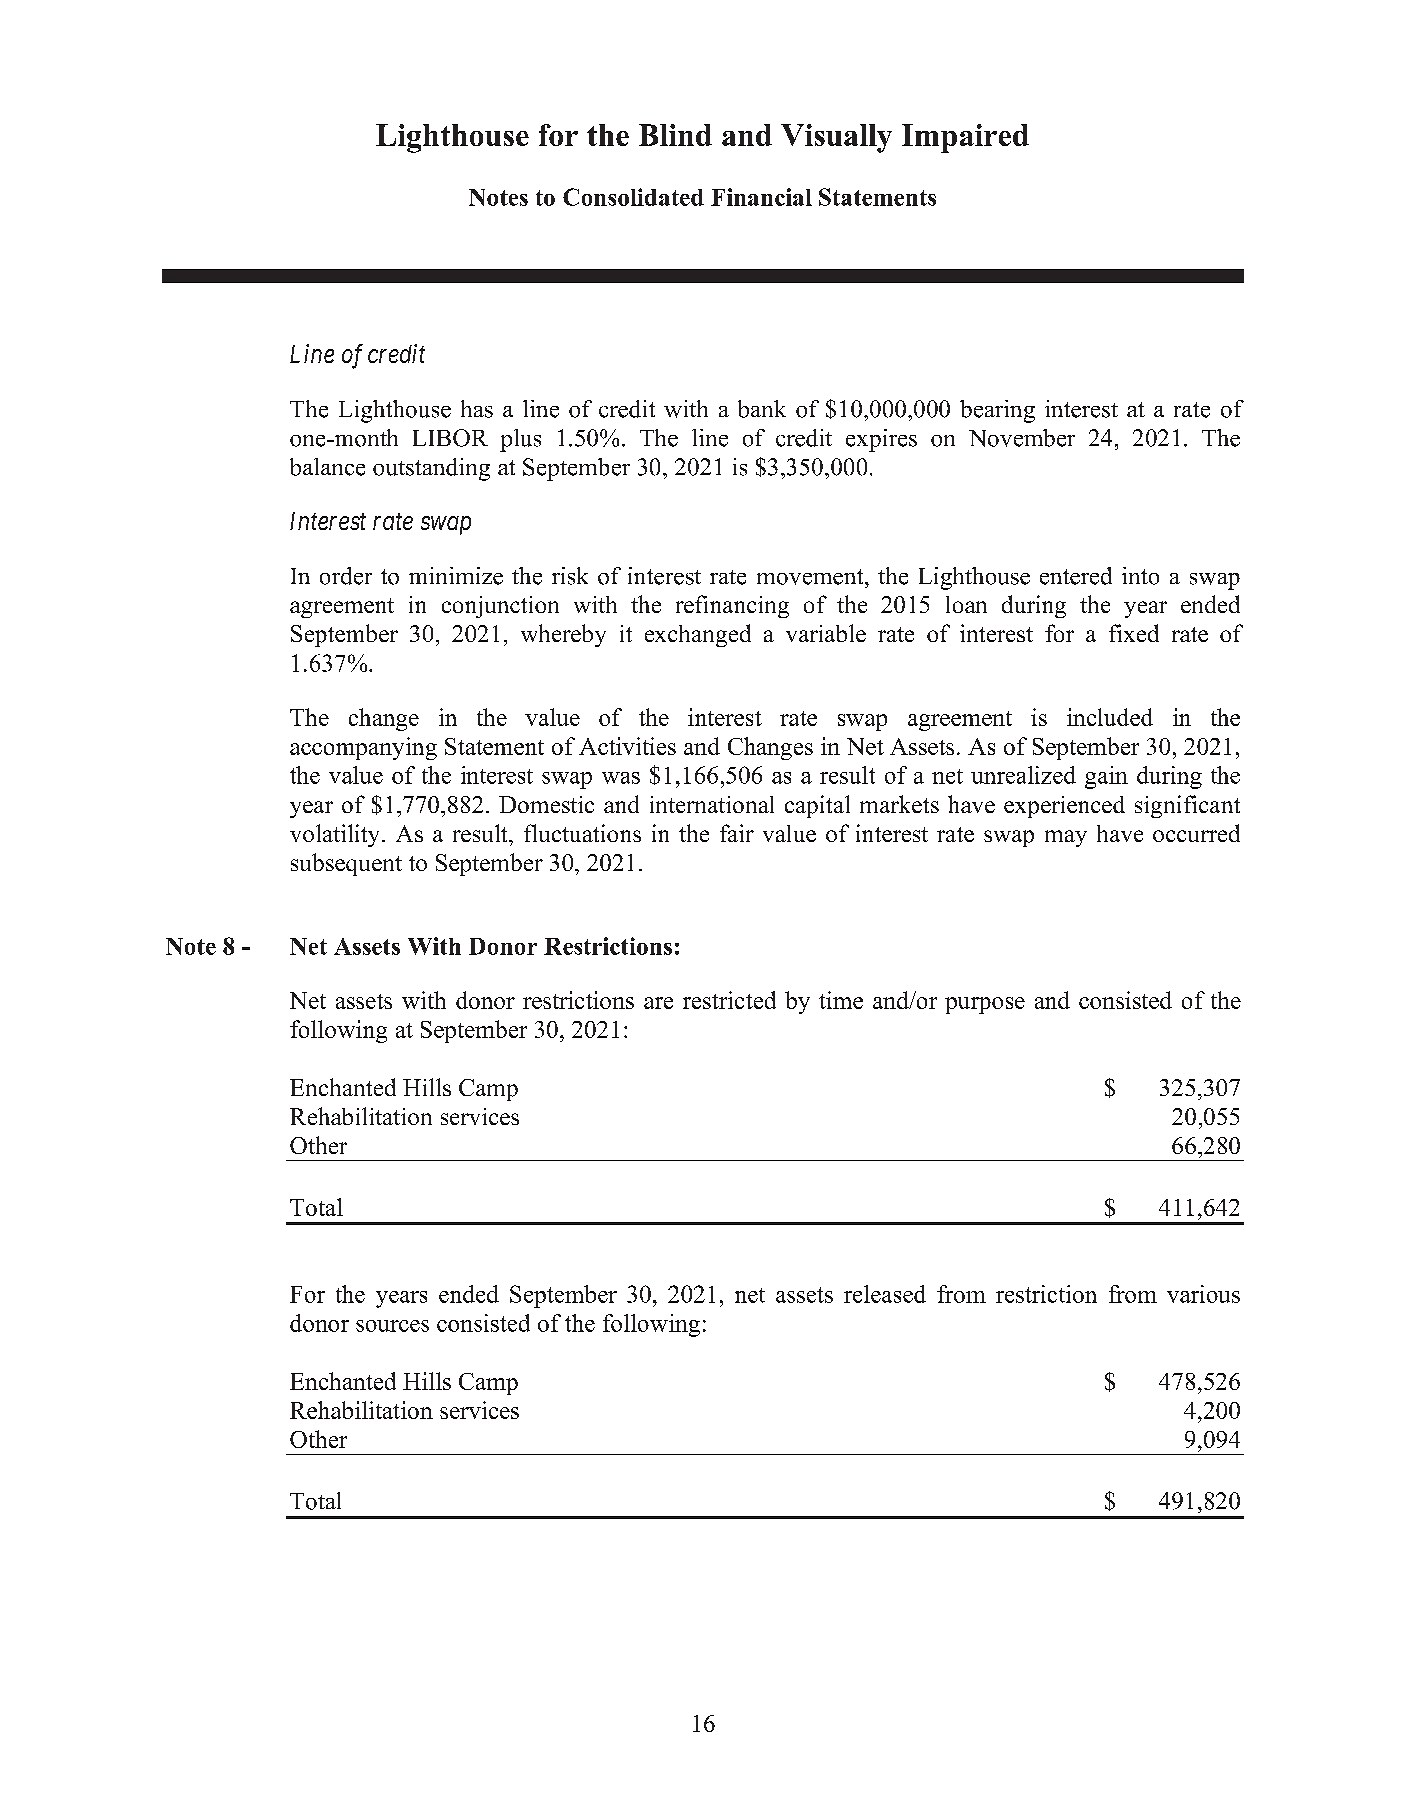  I want to click on Consolidated, so click(633, 197).
